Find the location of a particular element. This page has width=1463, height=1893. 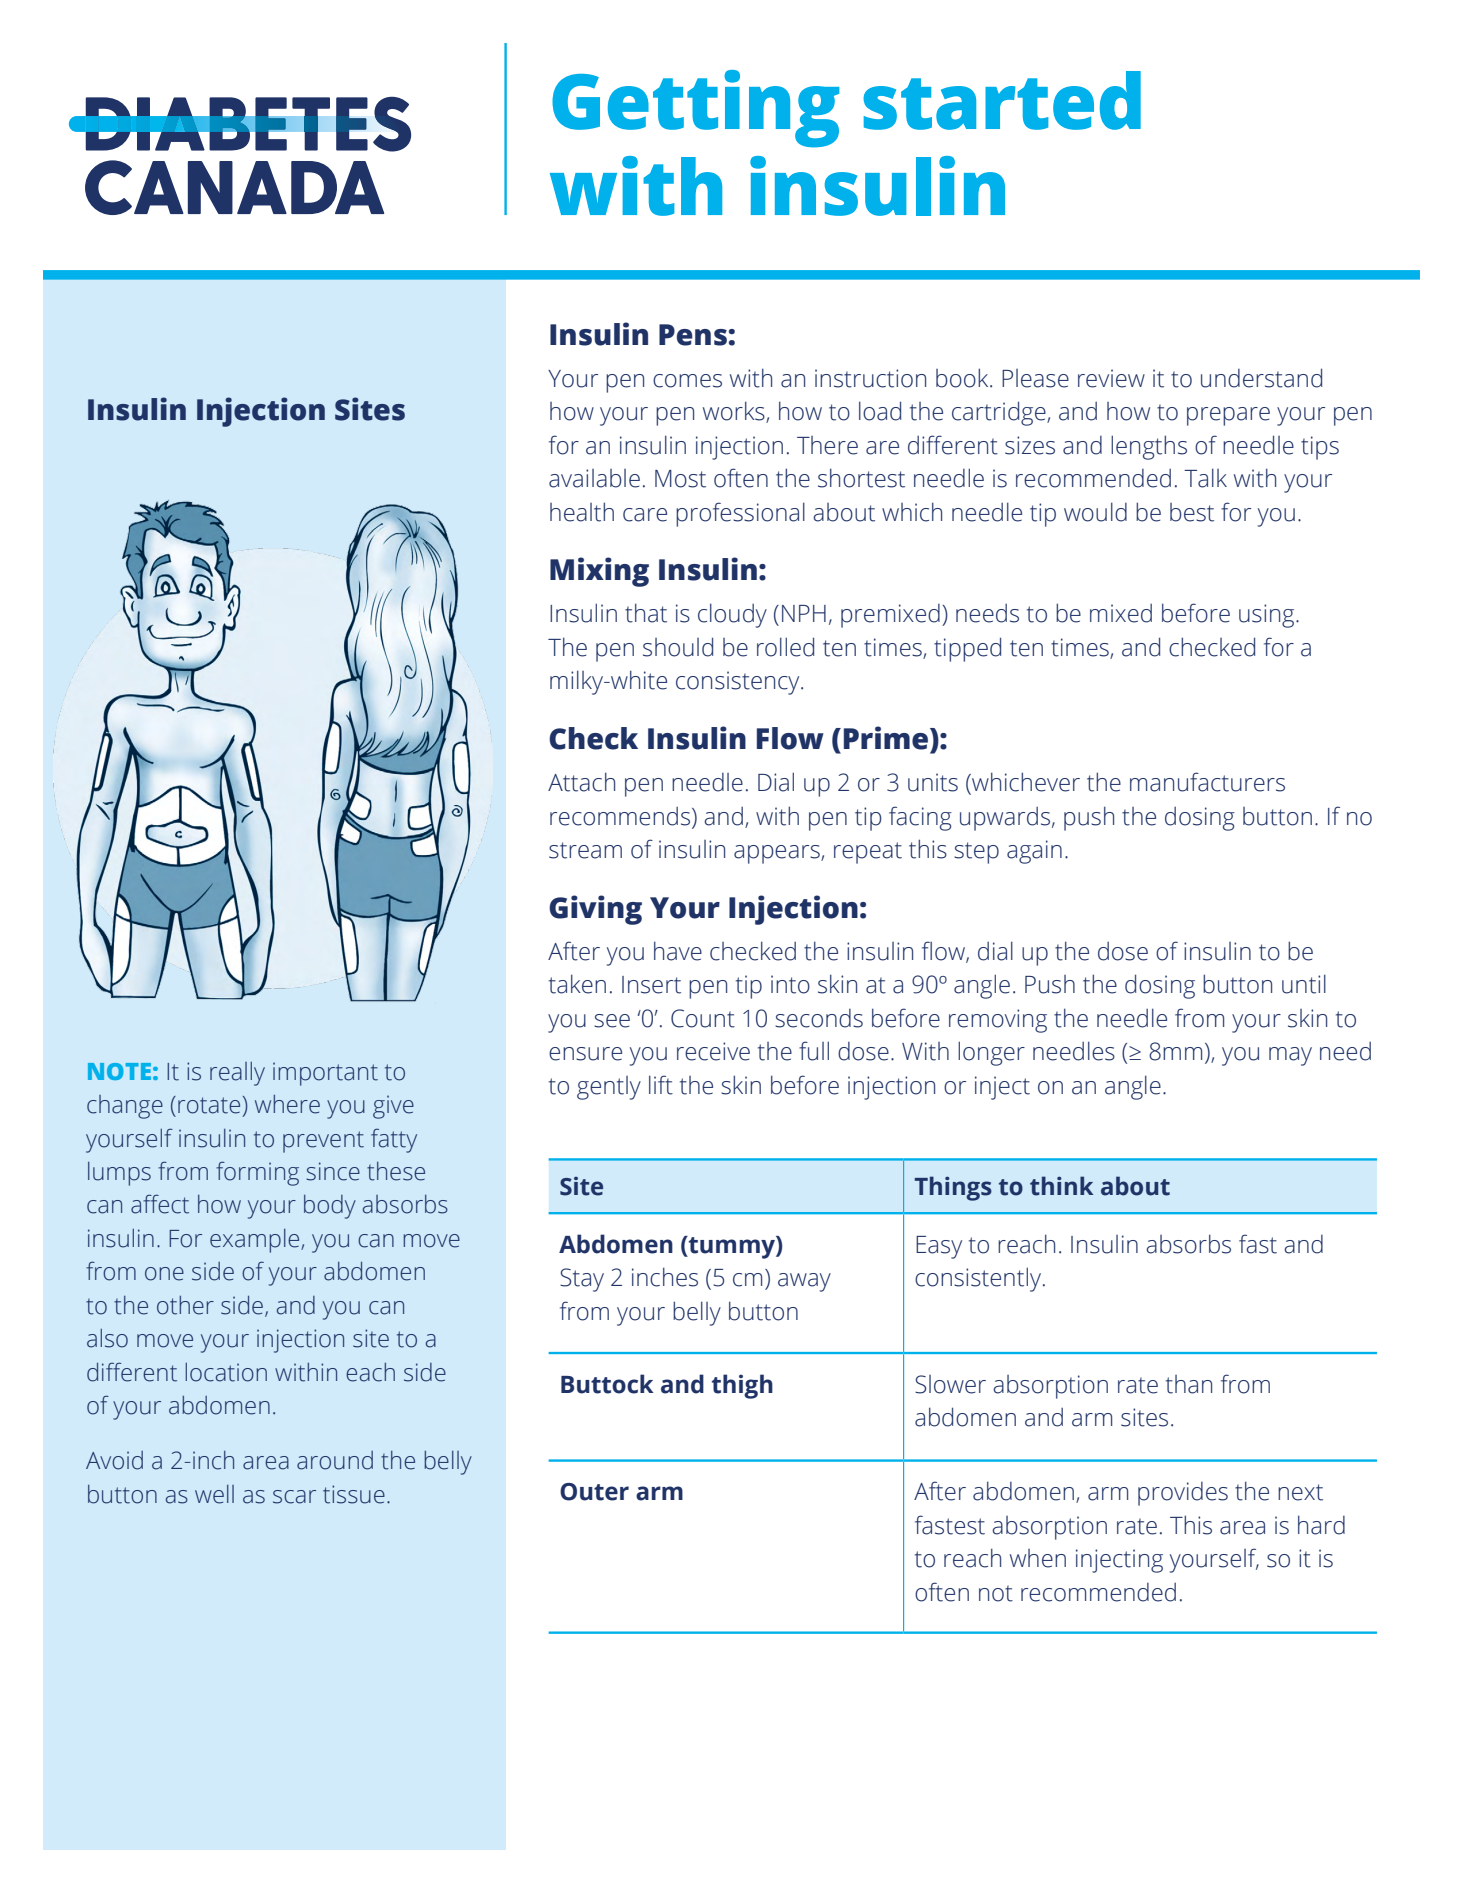

forming is located at coordinates (257, 1173).
